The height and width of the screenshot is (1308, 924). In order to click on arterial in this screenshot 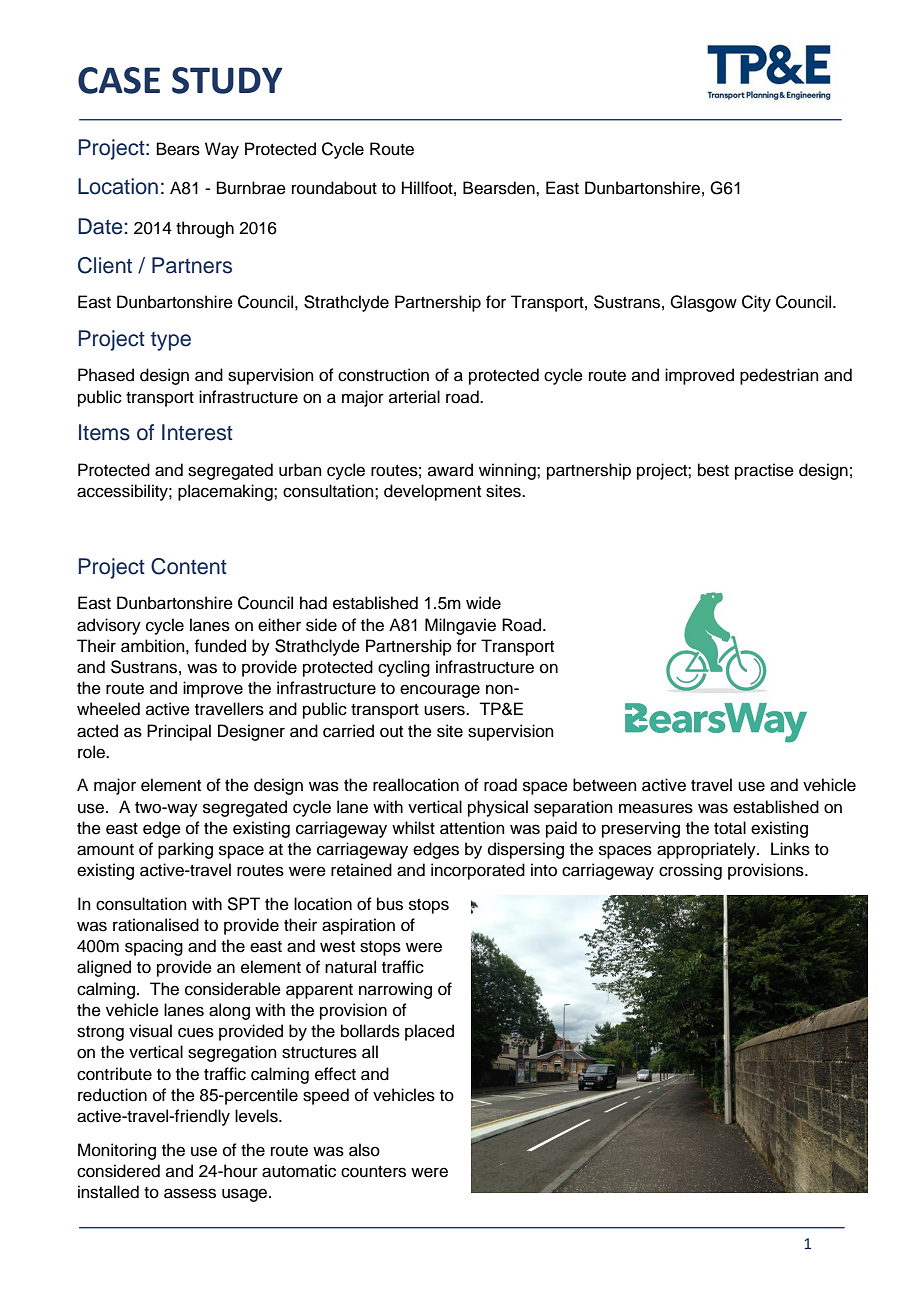, I will do `click(414, 397)`.
